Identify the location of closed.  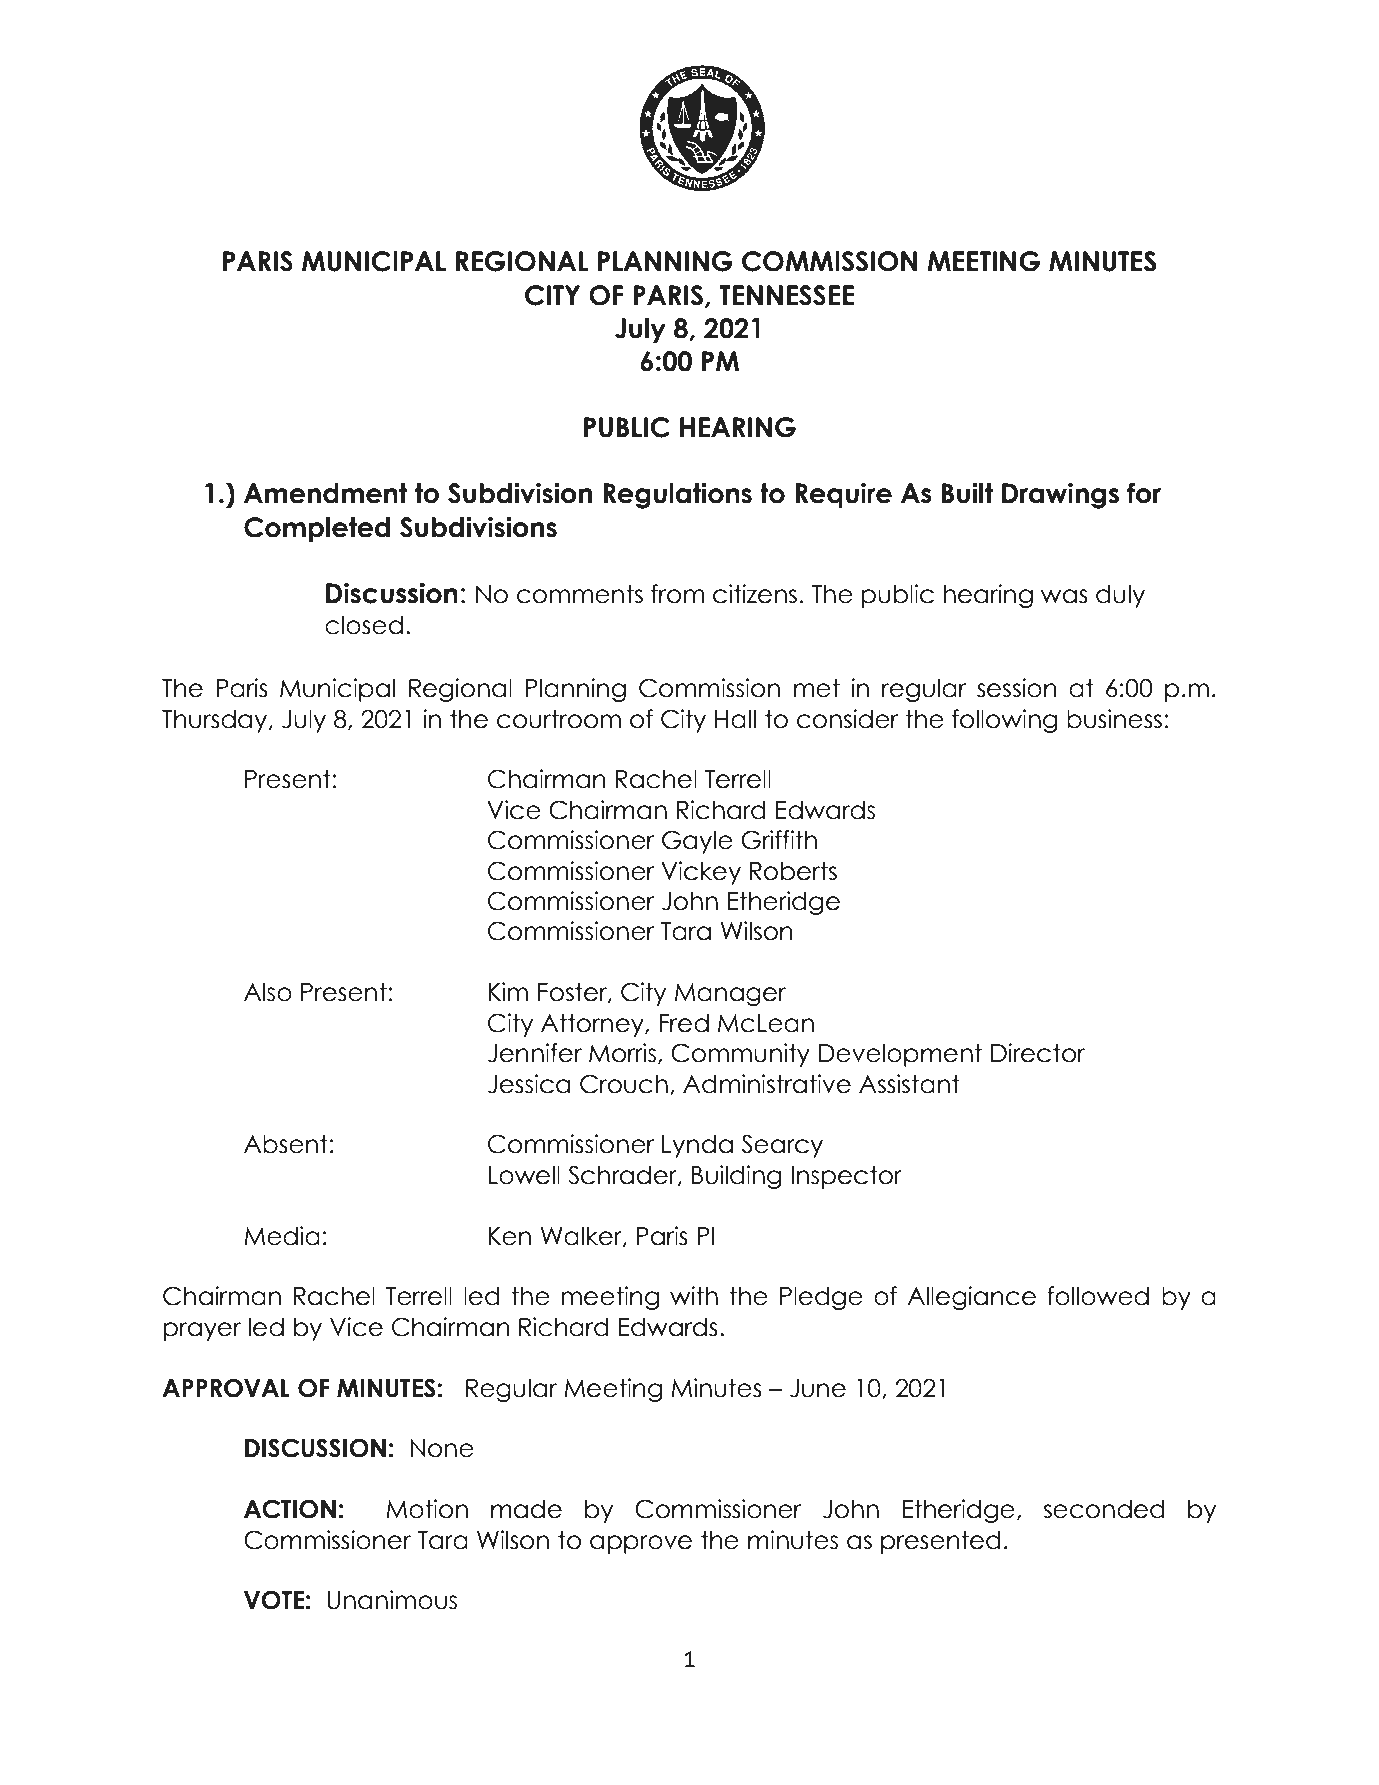
(364, 625).
